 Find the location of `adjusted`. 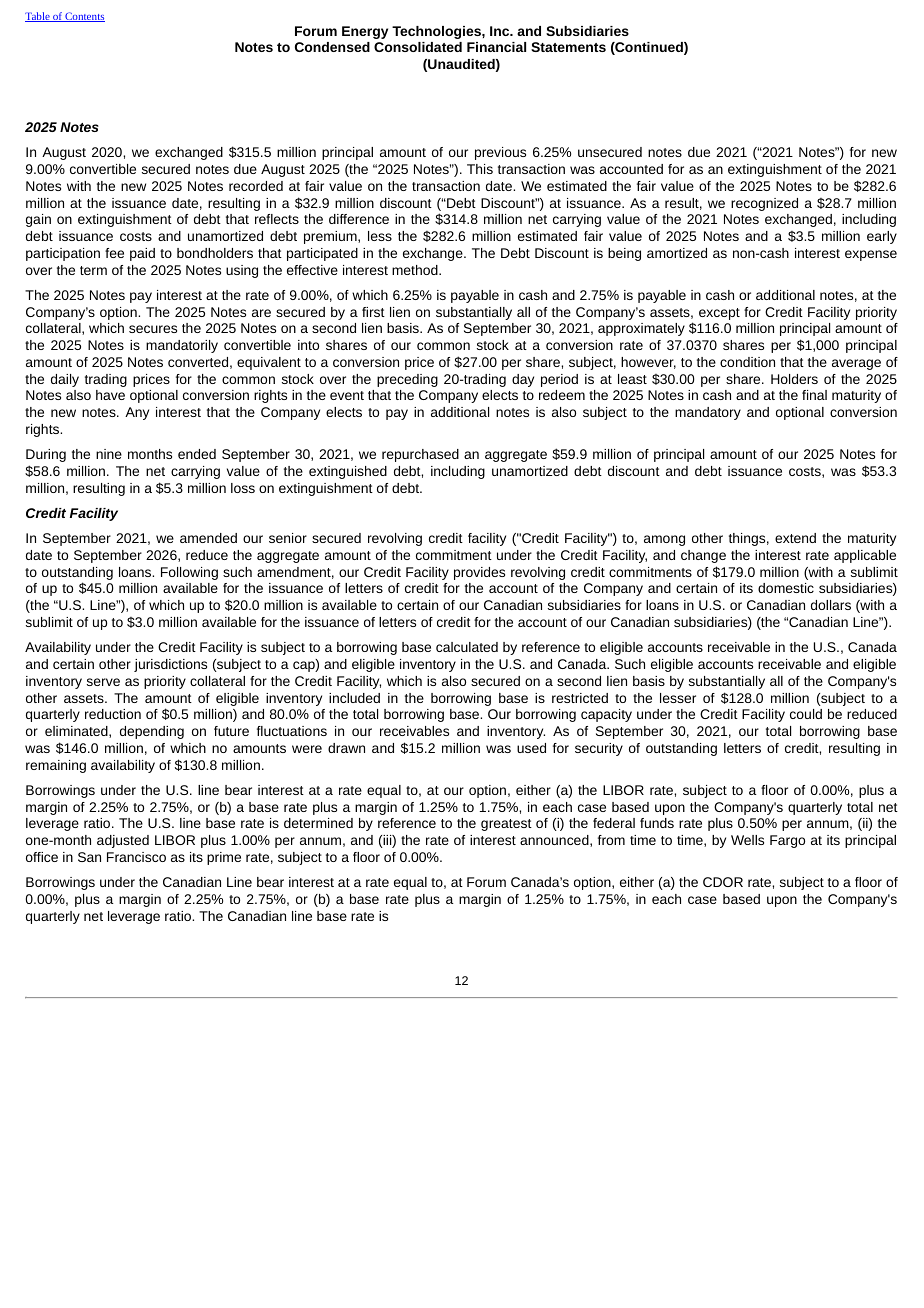

adjusted is located at coordinates (123, 841).
